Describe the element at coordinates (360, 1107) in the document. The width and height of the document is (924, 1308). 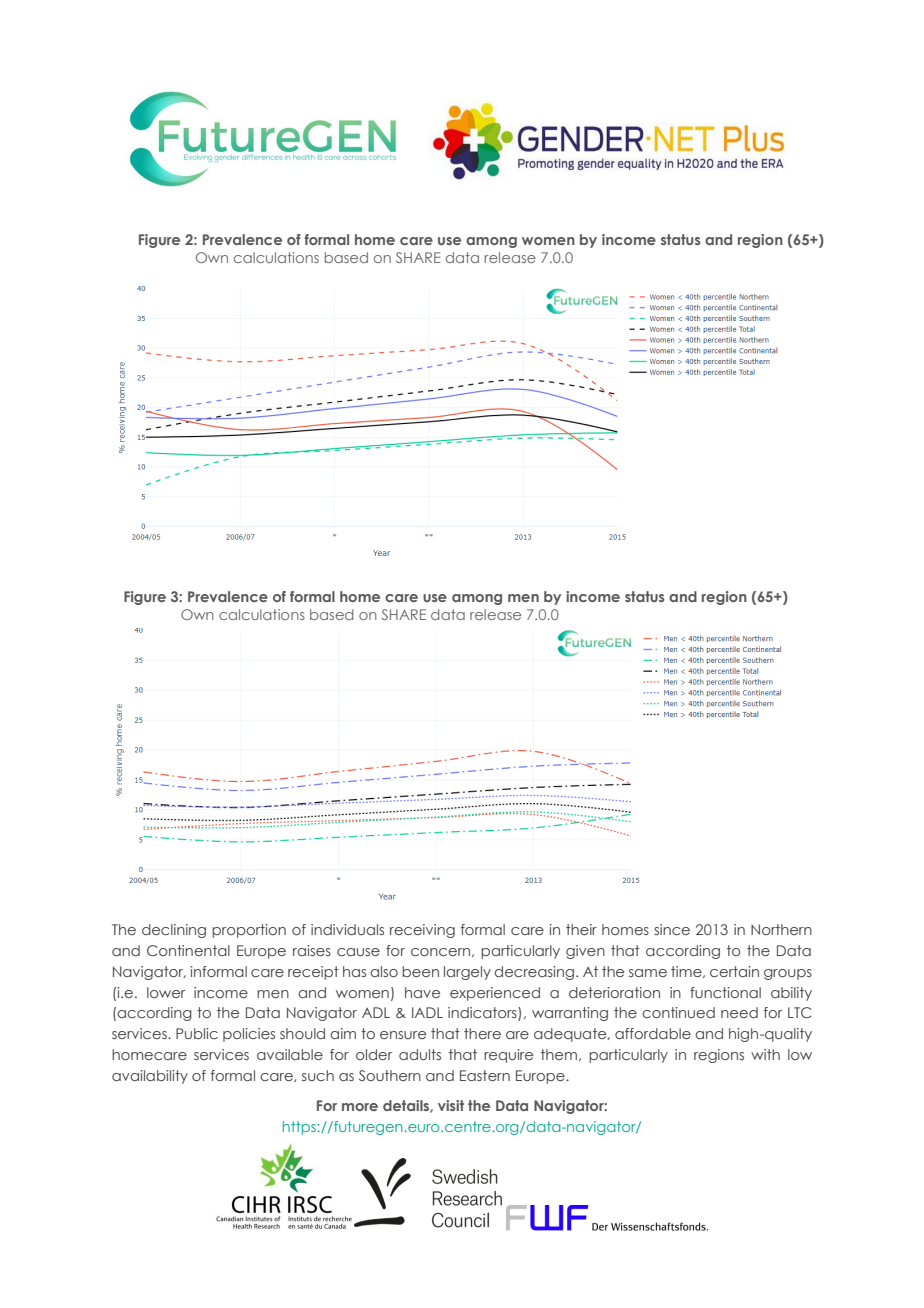
I see `more` at that location.
